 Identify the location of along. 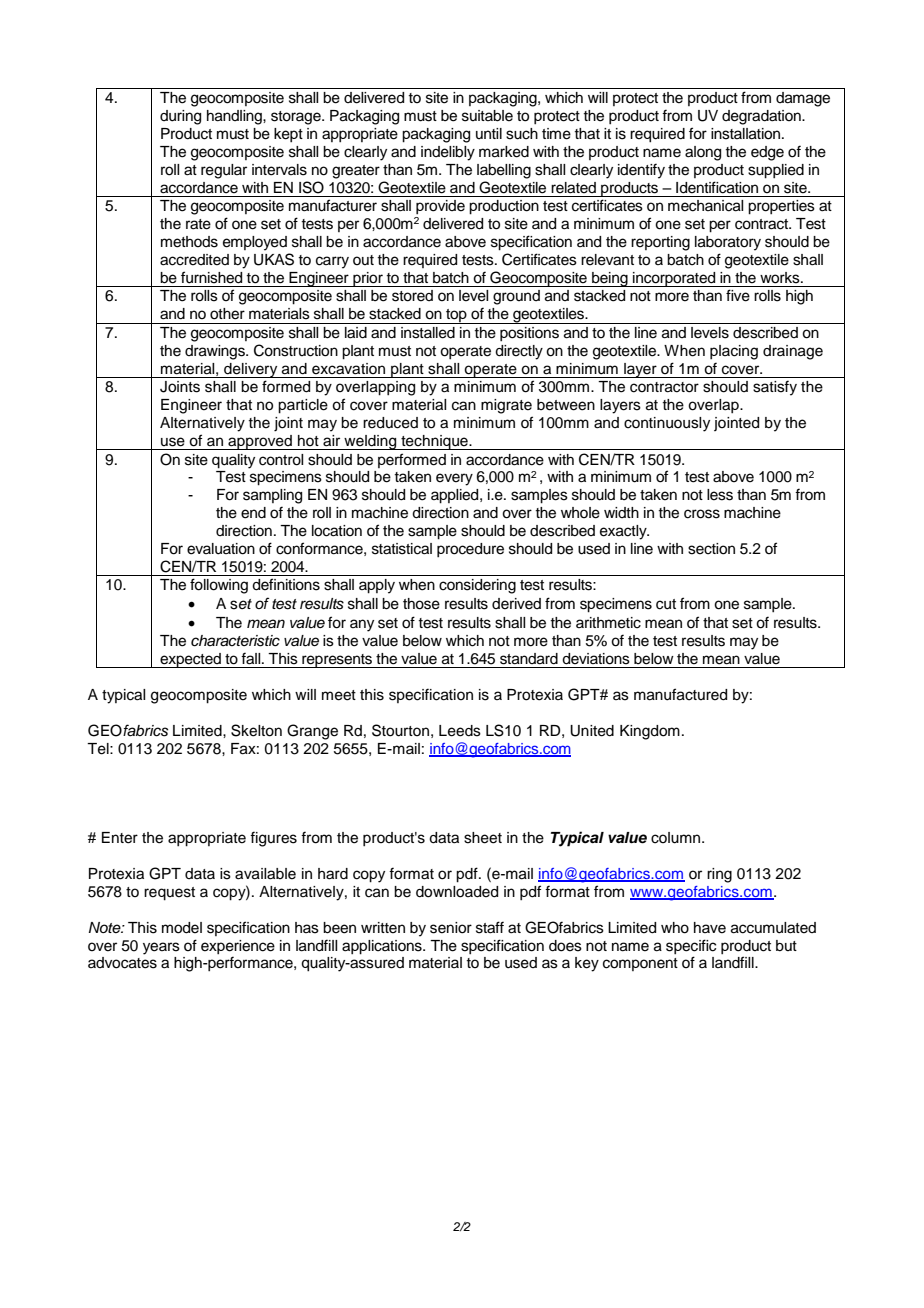
(703, 153).
